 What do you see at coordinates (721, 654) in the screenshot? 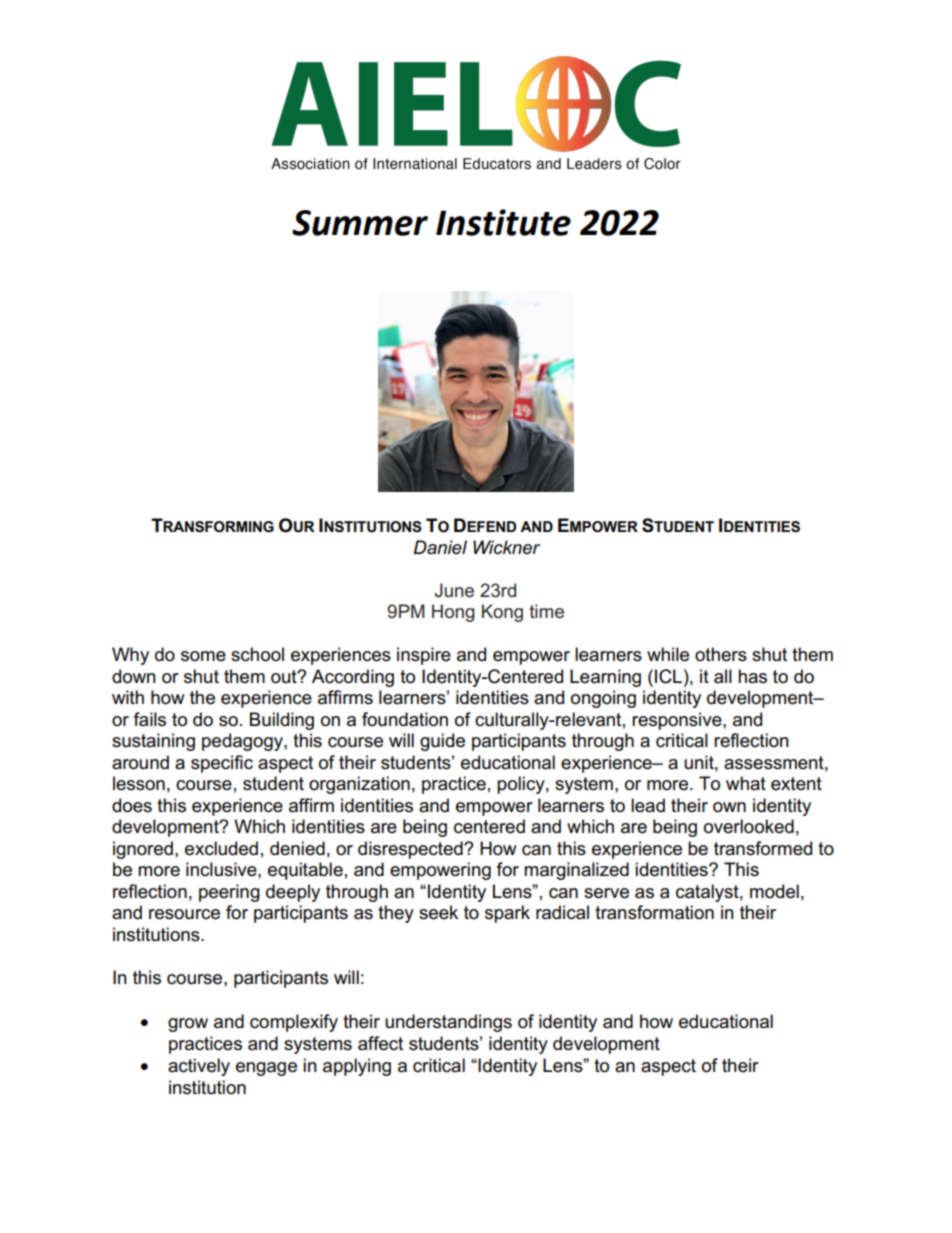
I see `others` at bounding box center [721, 654].
